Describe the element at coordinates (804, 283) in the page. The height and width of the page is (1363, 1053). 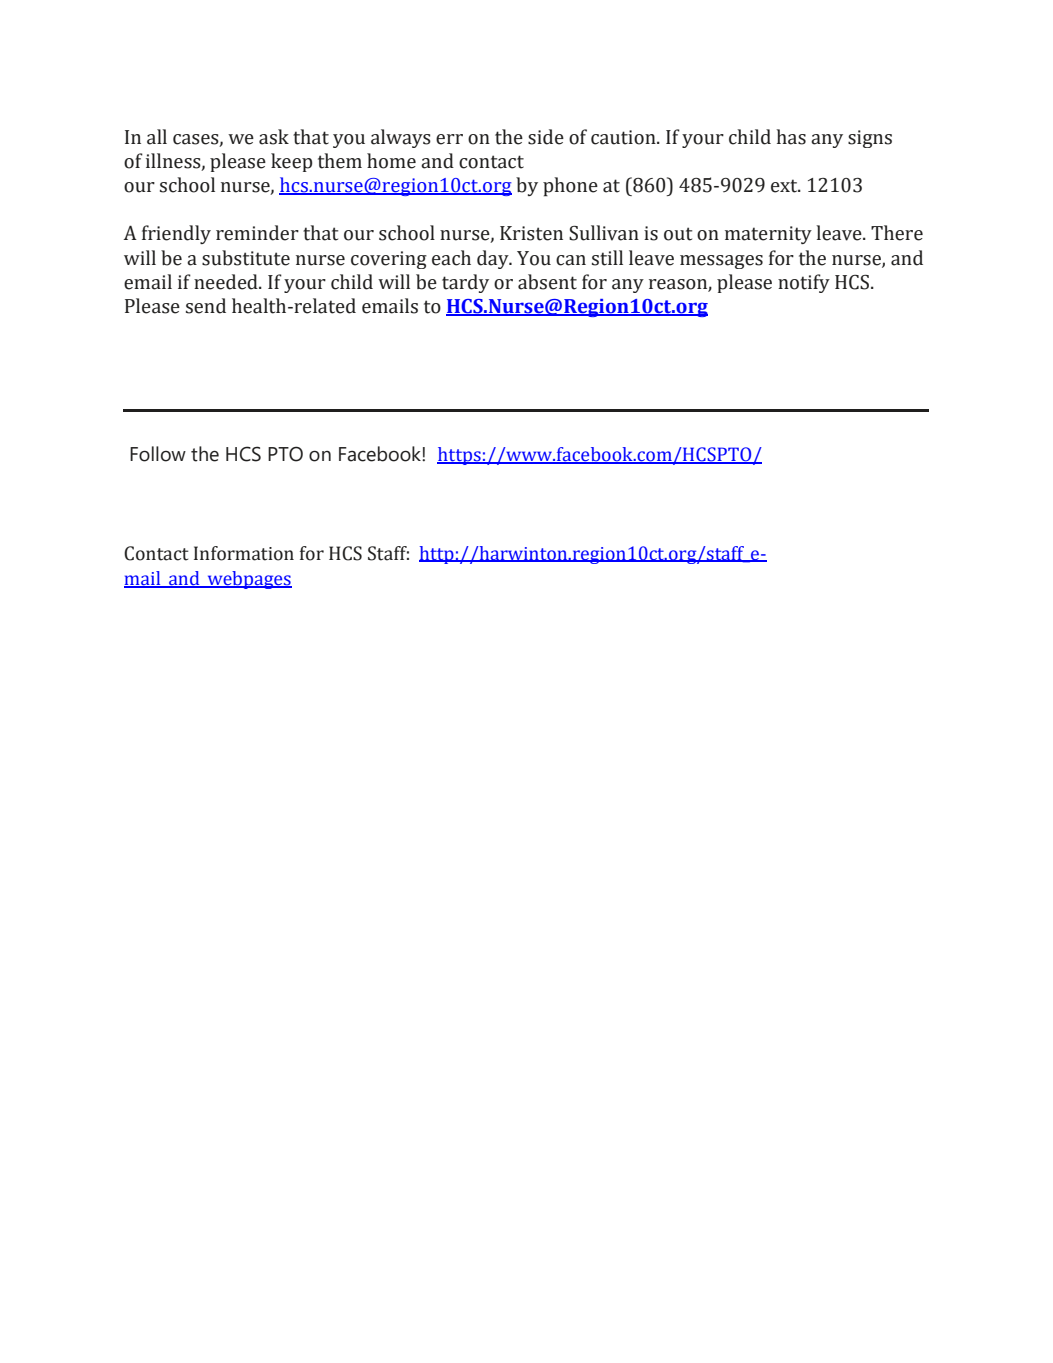
I see `notify` at that location.
